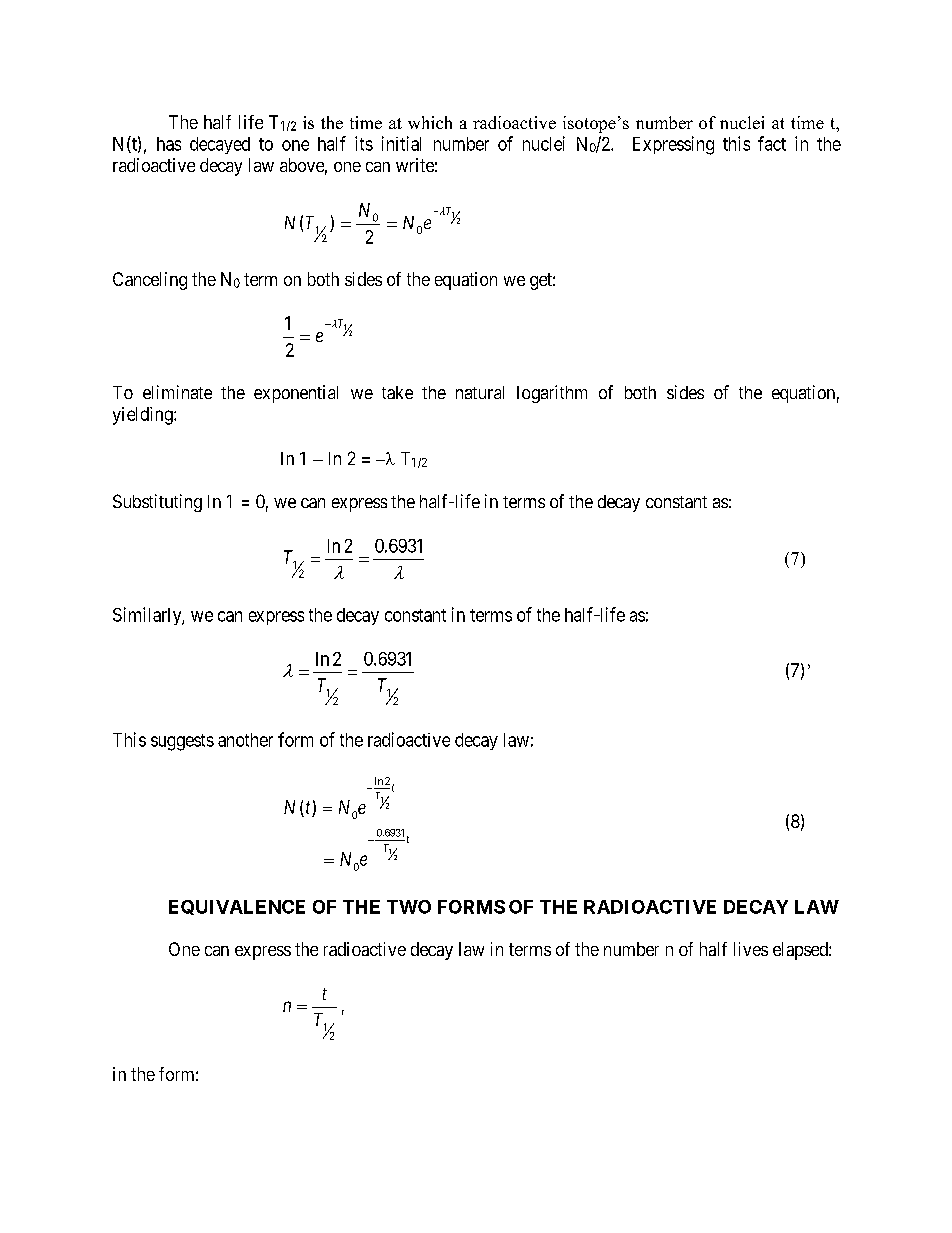 This screenshot has height=1233, width=952. Describe the element at coordinates (480, 392) in the screenshot. I see `natural` at that location.
